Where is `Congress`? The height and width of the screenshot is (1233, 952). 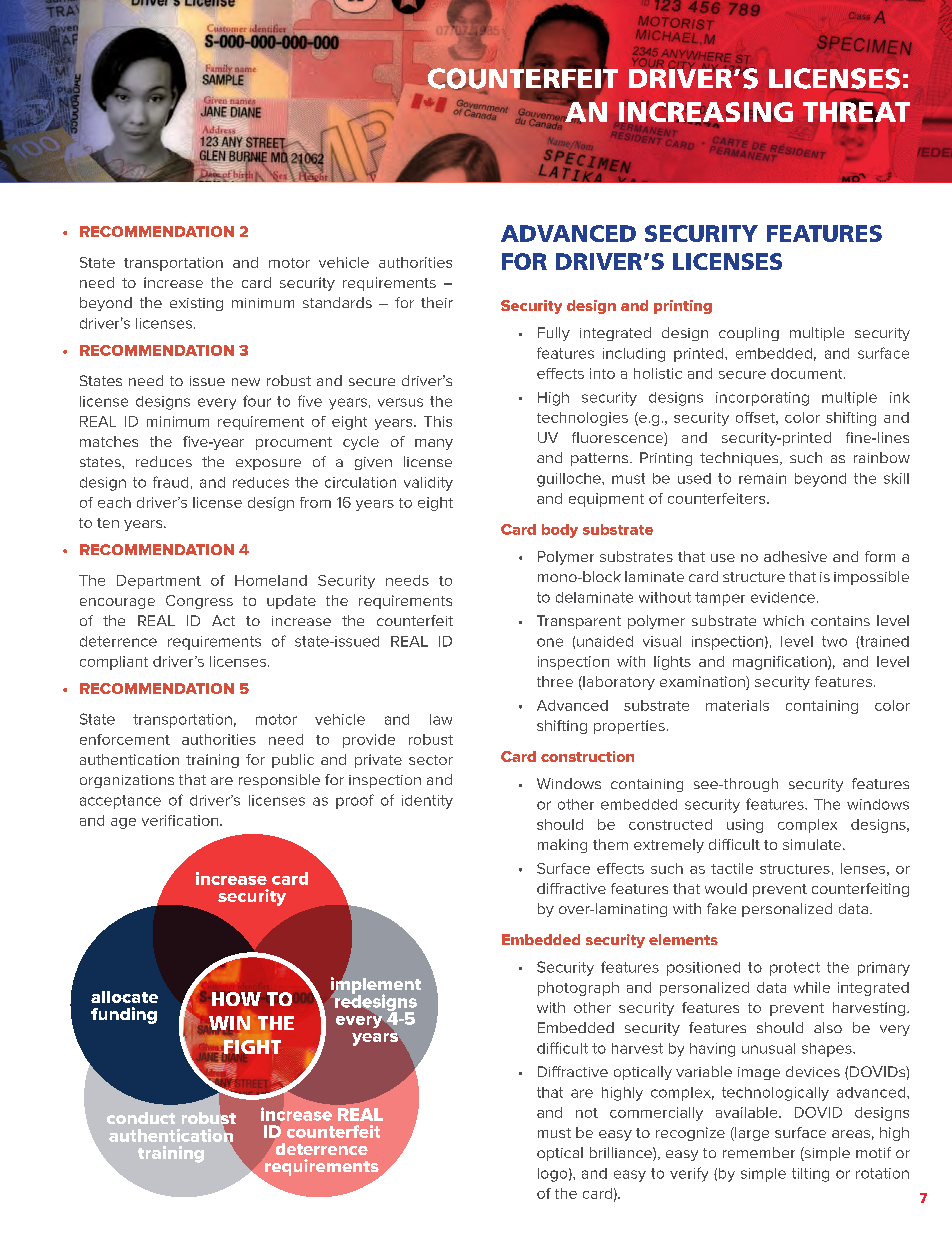 Congress is located at coordinates (199, 602).
